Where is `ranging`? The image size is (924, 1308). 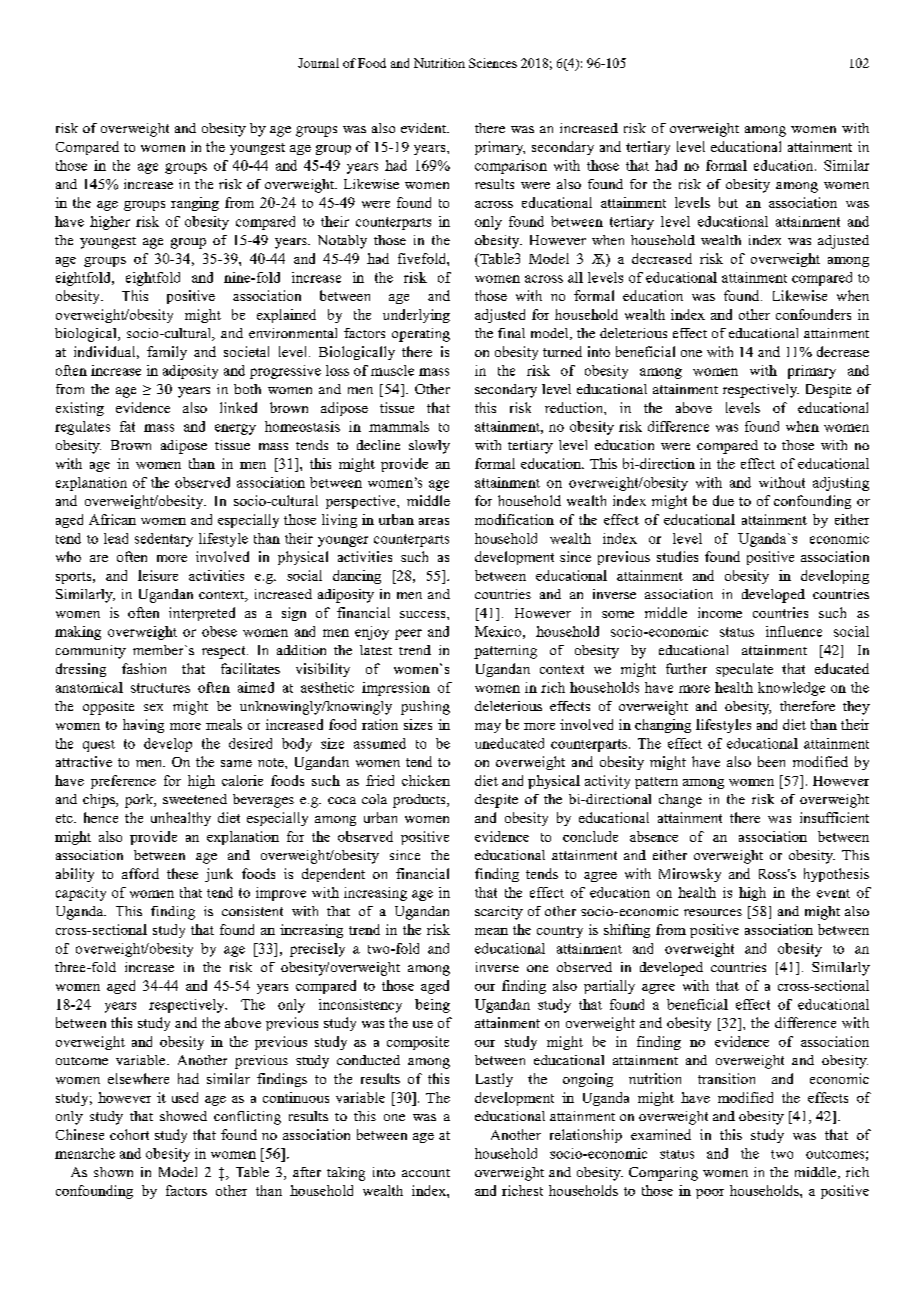
ranging is located at coordinates (195, 204).
